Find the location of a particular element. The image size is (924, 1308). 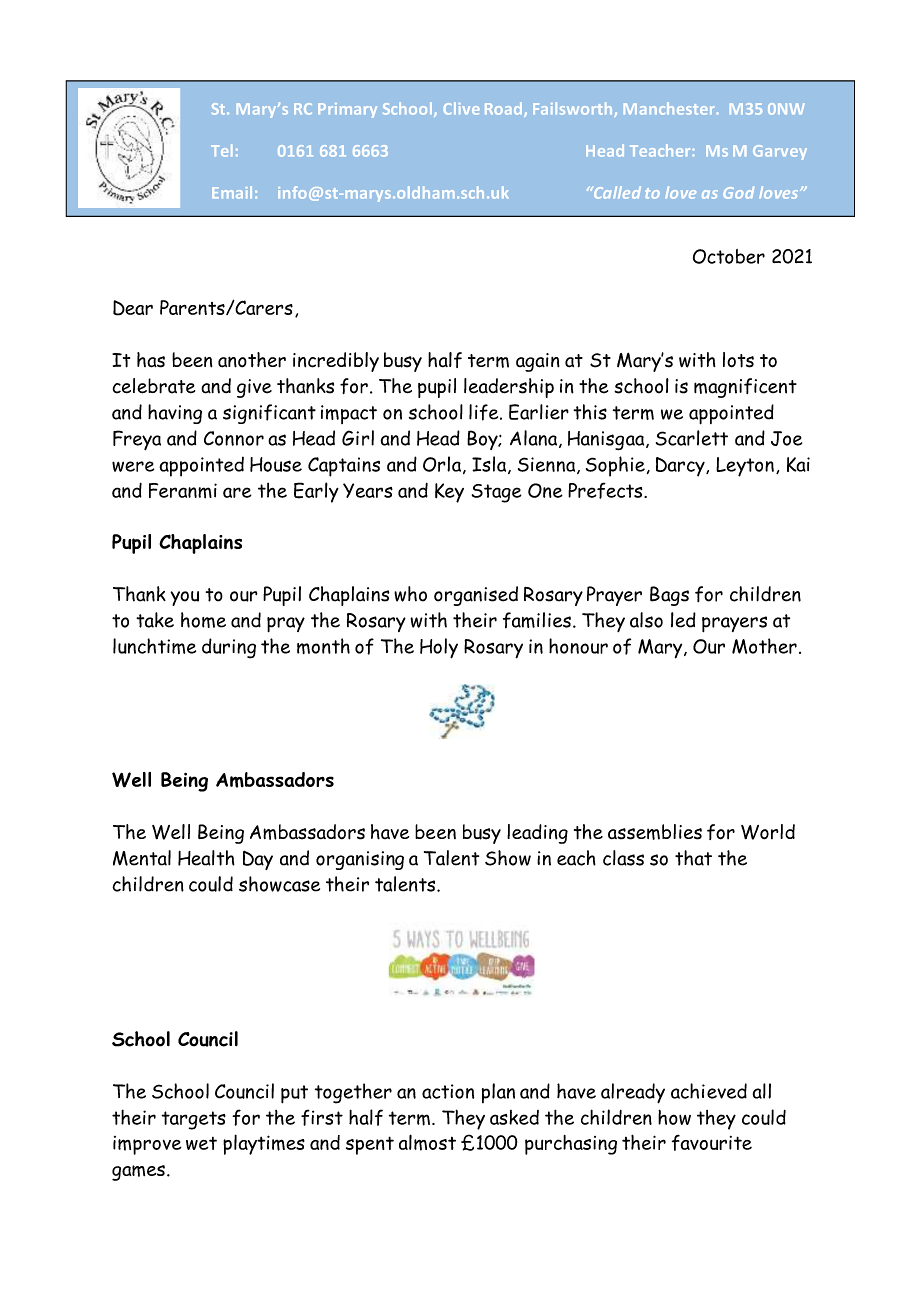

Mother is located at coordinates (764, 646).
